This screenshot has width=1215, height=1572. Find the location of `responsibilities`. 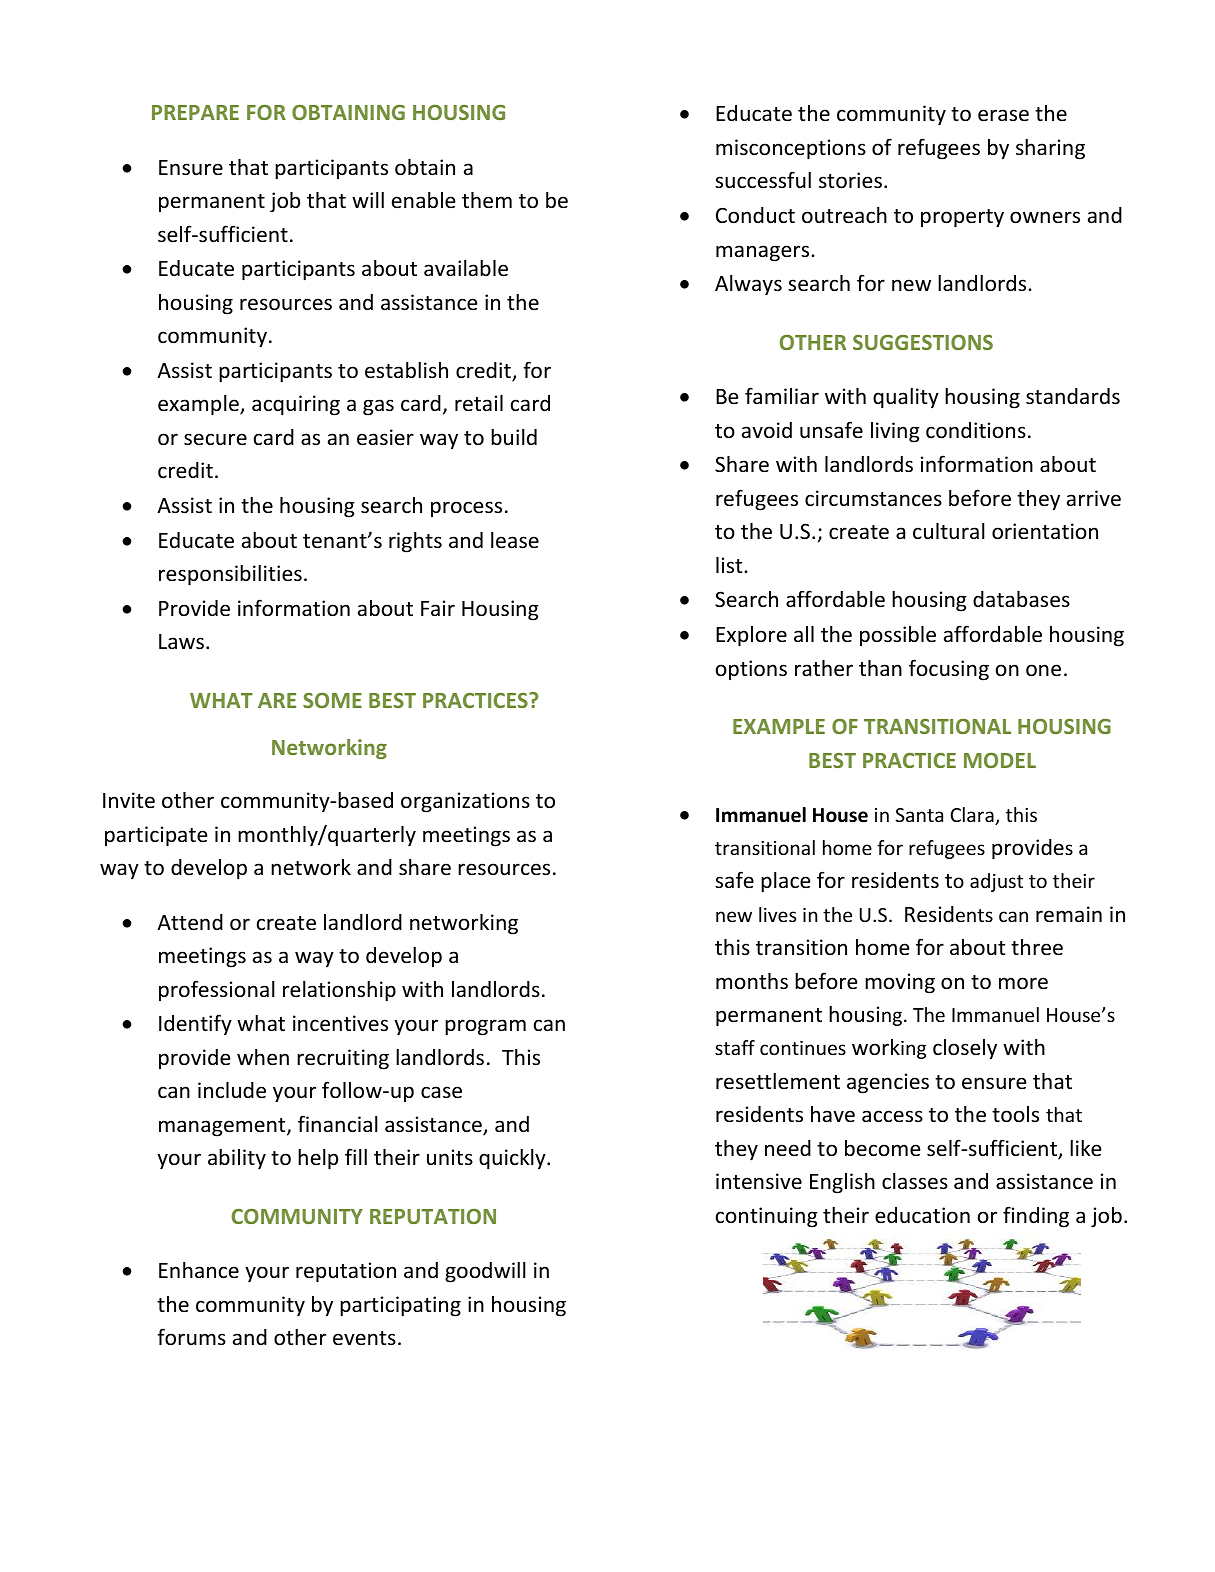

responsibilities is located at coordinates (230, 575).
